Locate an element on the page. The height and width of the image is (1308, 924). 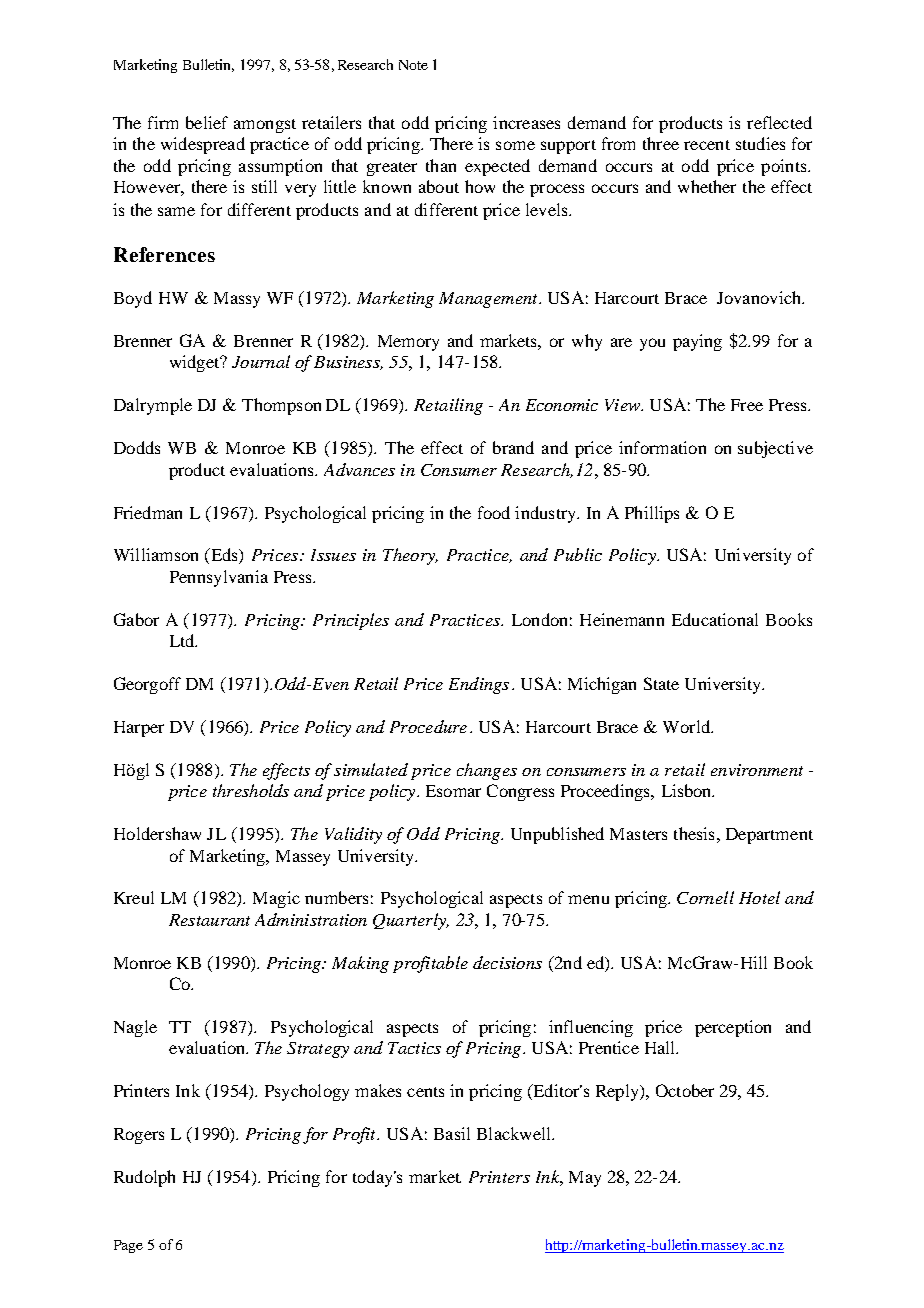
Note is located at coordinates (413, 65).
